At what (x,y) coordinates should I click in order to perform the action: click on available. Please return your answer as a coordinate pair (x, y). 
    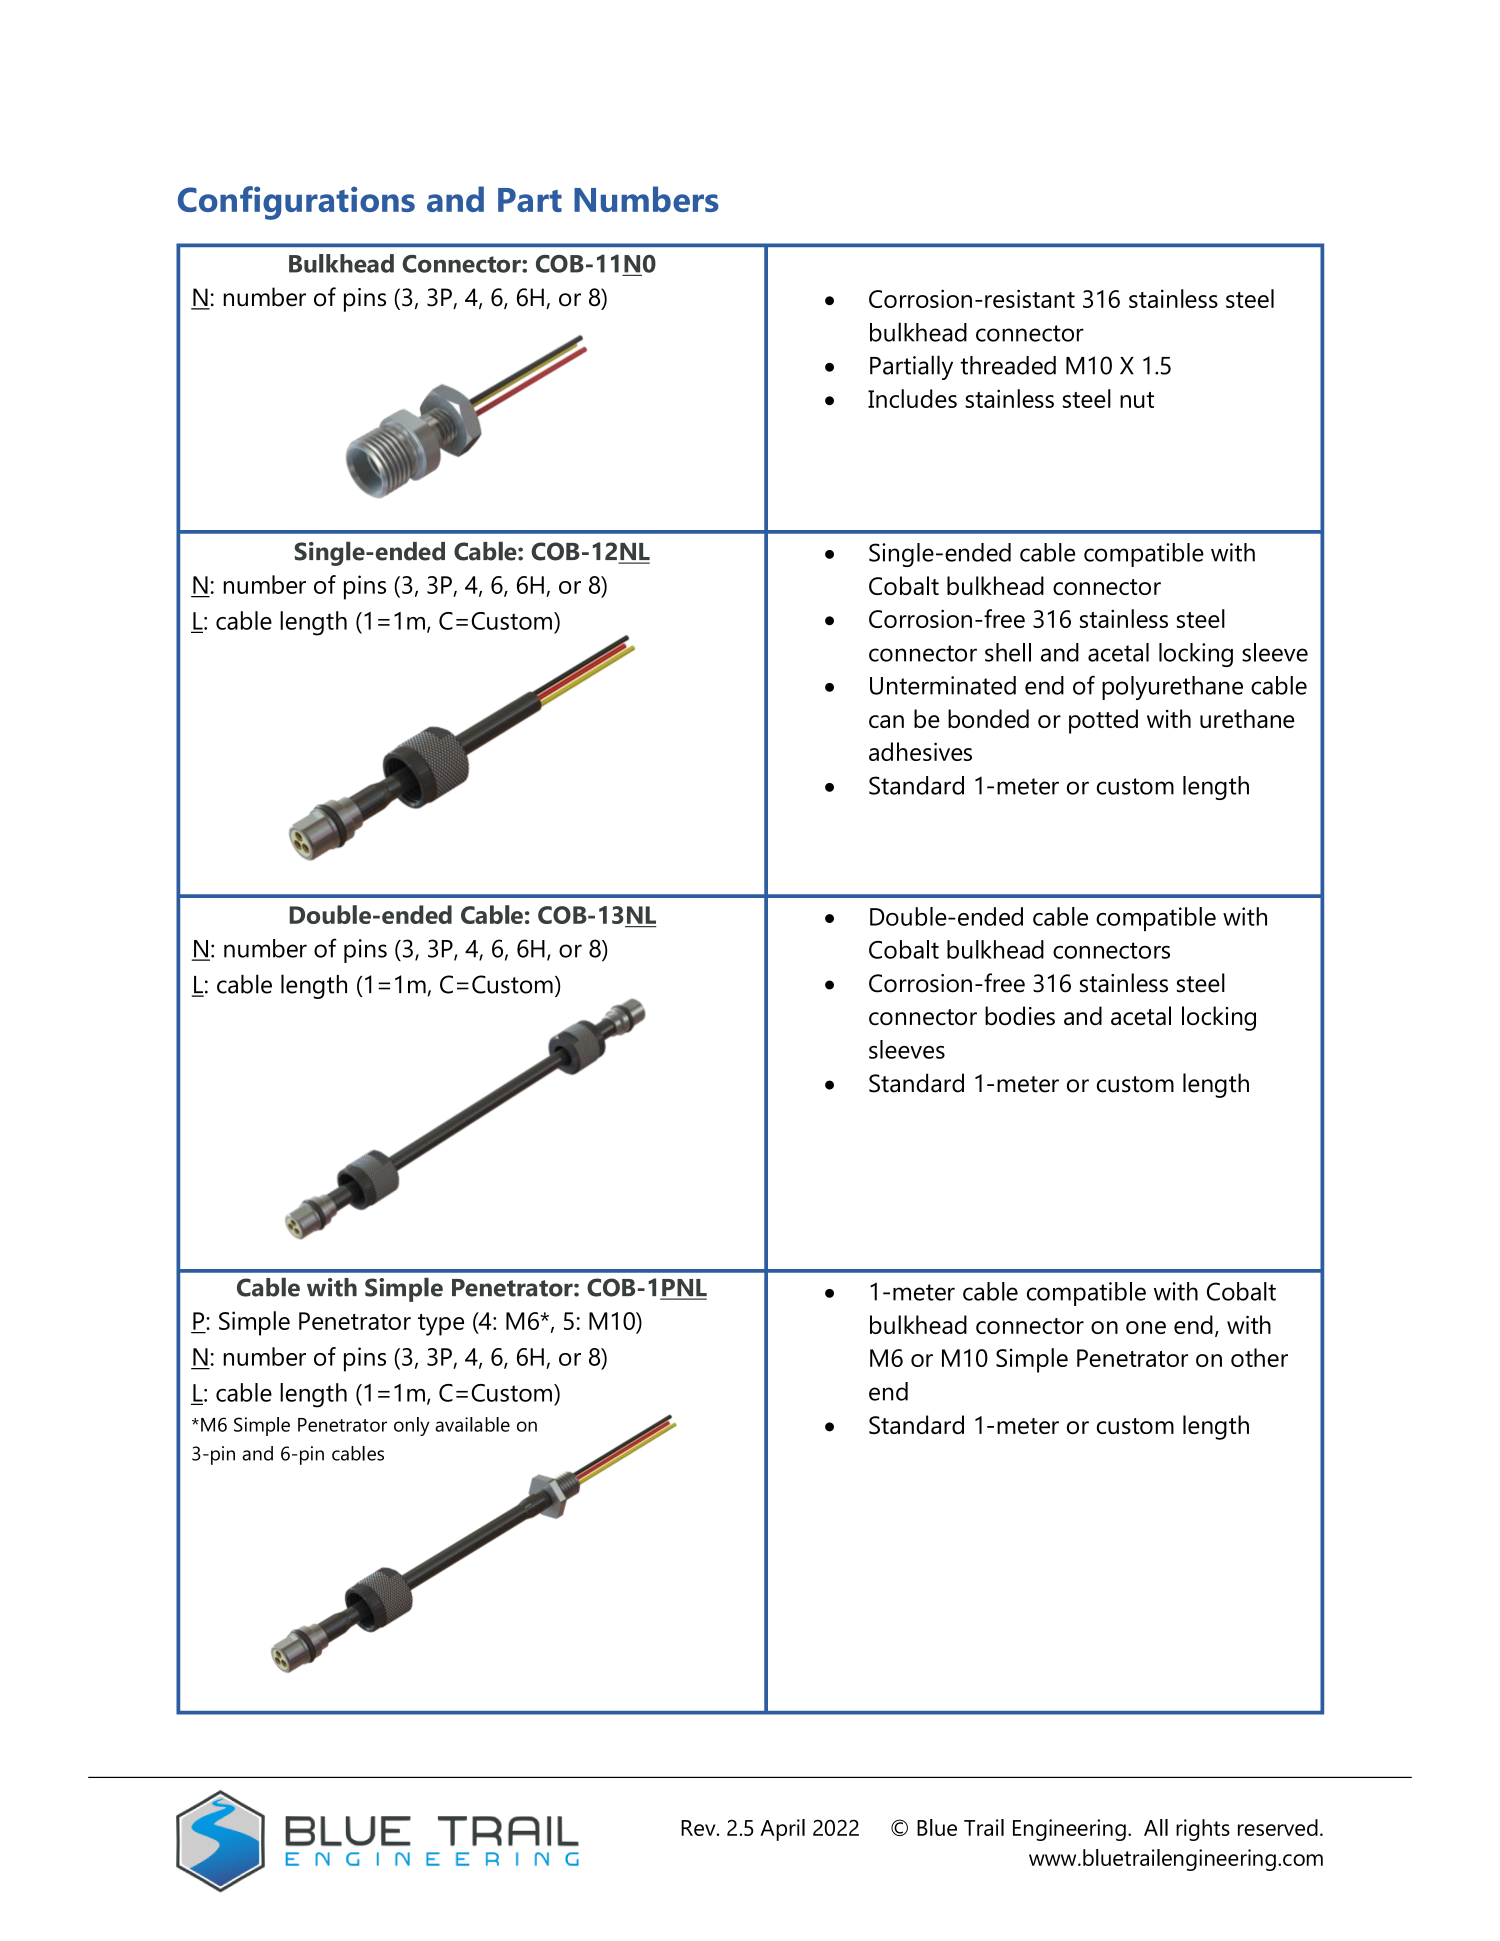
    Looking at the image, I should click on (472, 1424).
